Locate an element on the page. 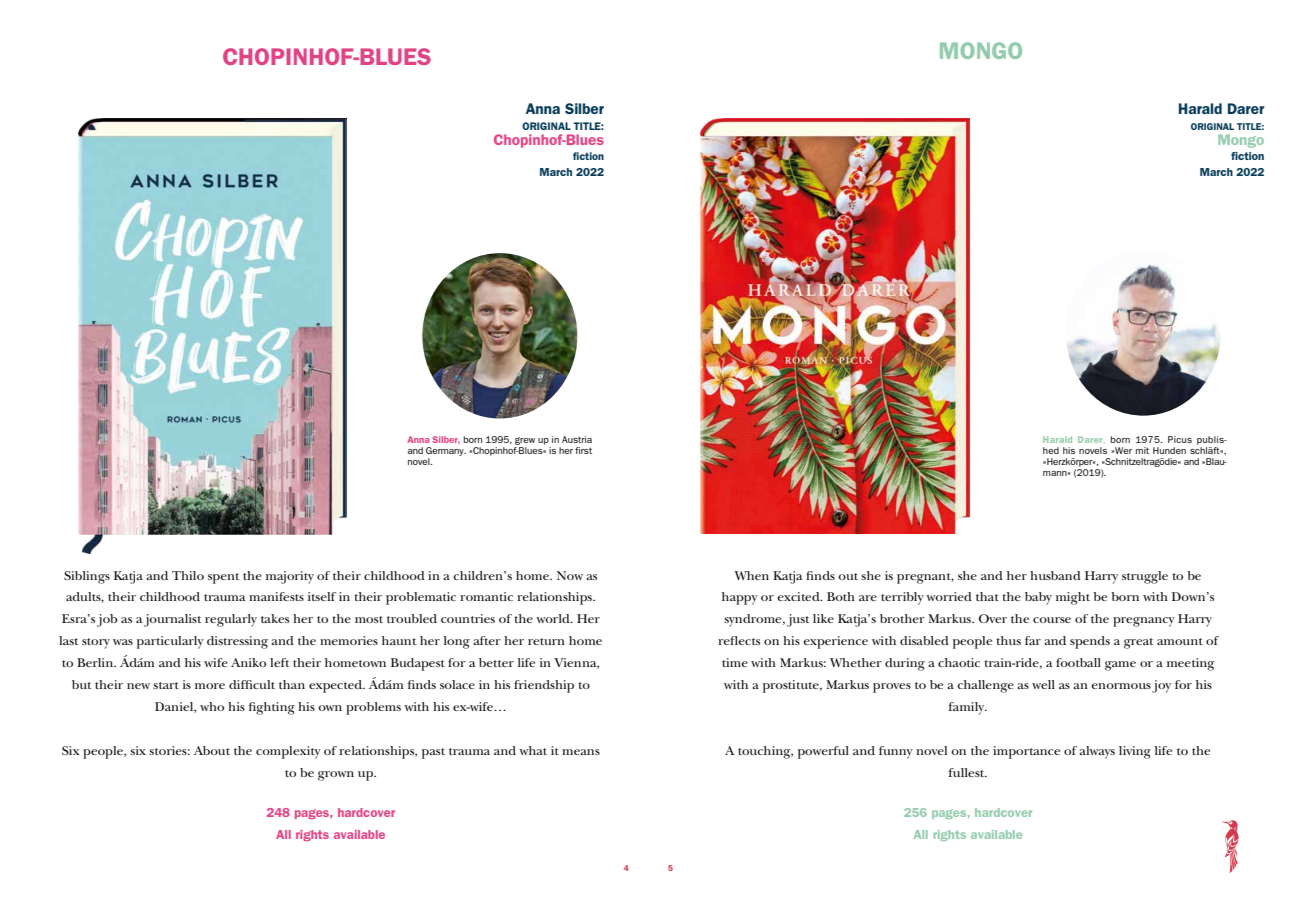 Image resolution: width=1308 pixels, height=924 pixels. When is located at coordinates (751, 575).
